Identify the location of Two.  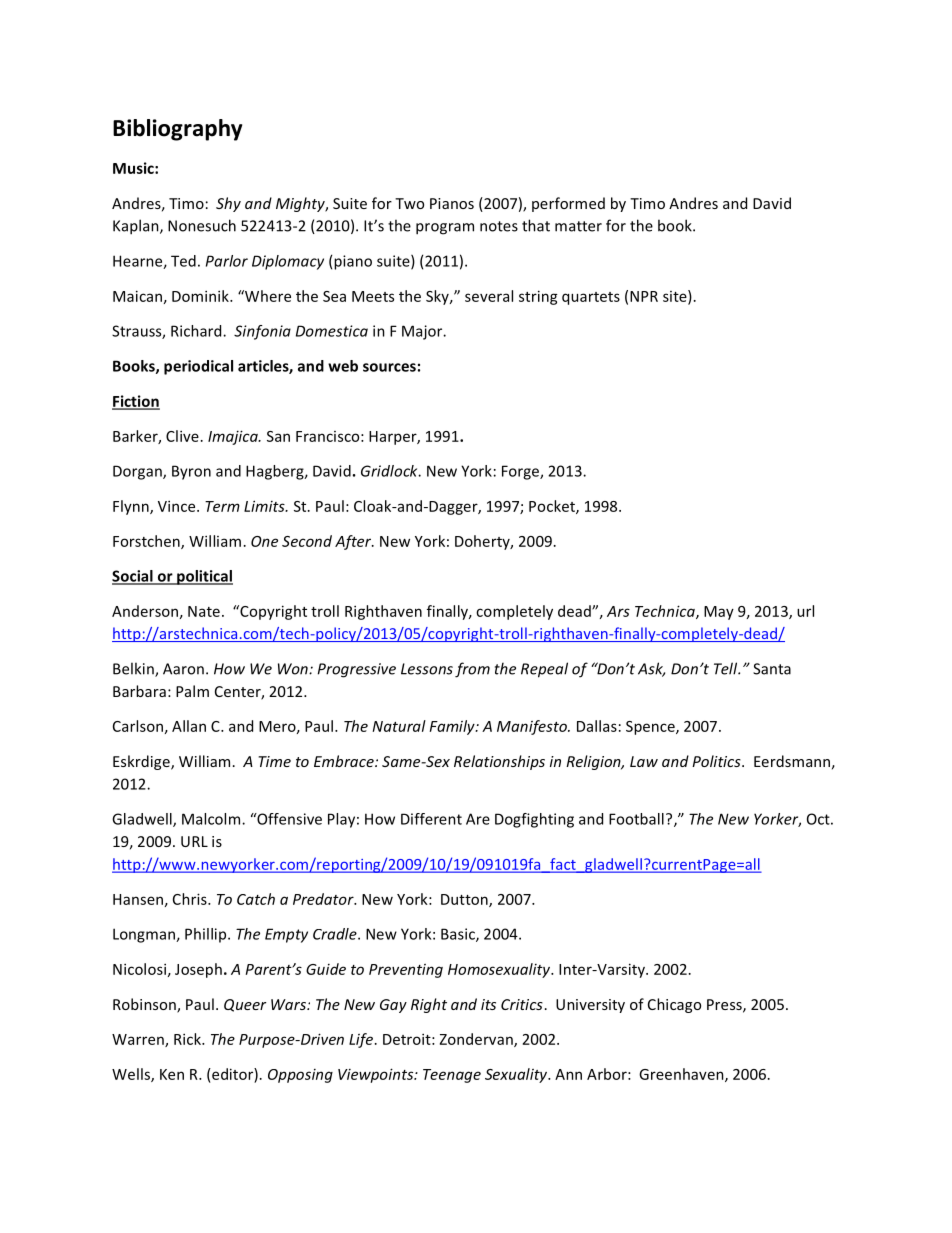
(409, 203).
